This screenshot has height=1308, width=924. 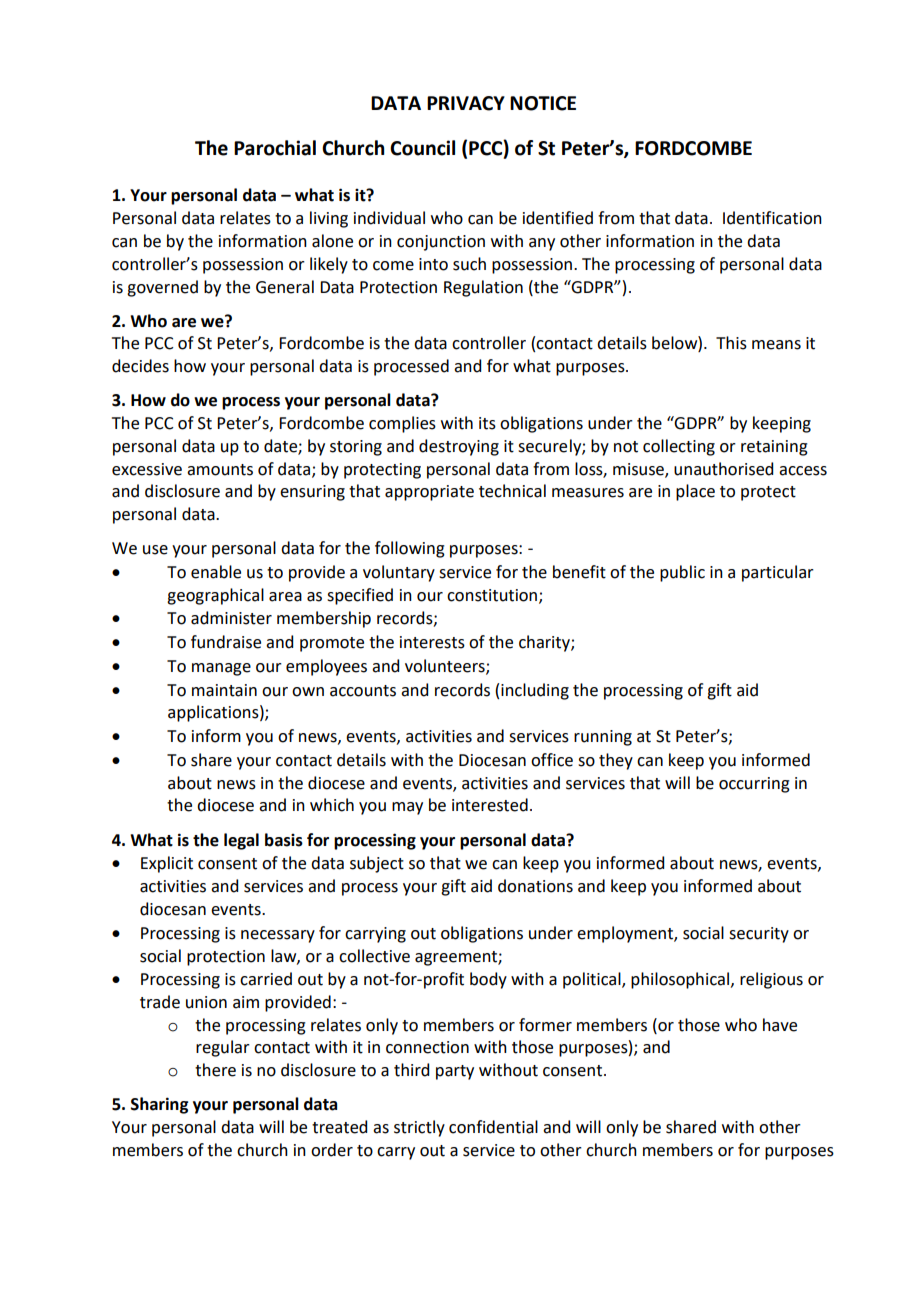 I want to click on interests, so click(x=432, y=642).
